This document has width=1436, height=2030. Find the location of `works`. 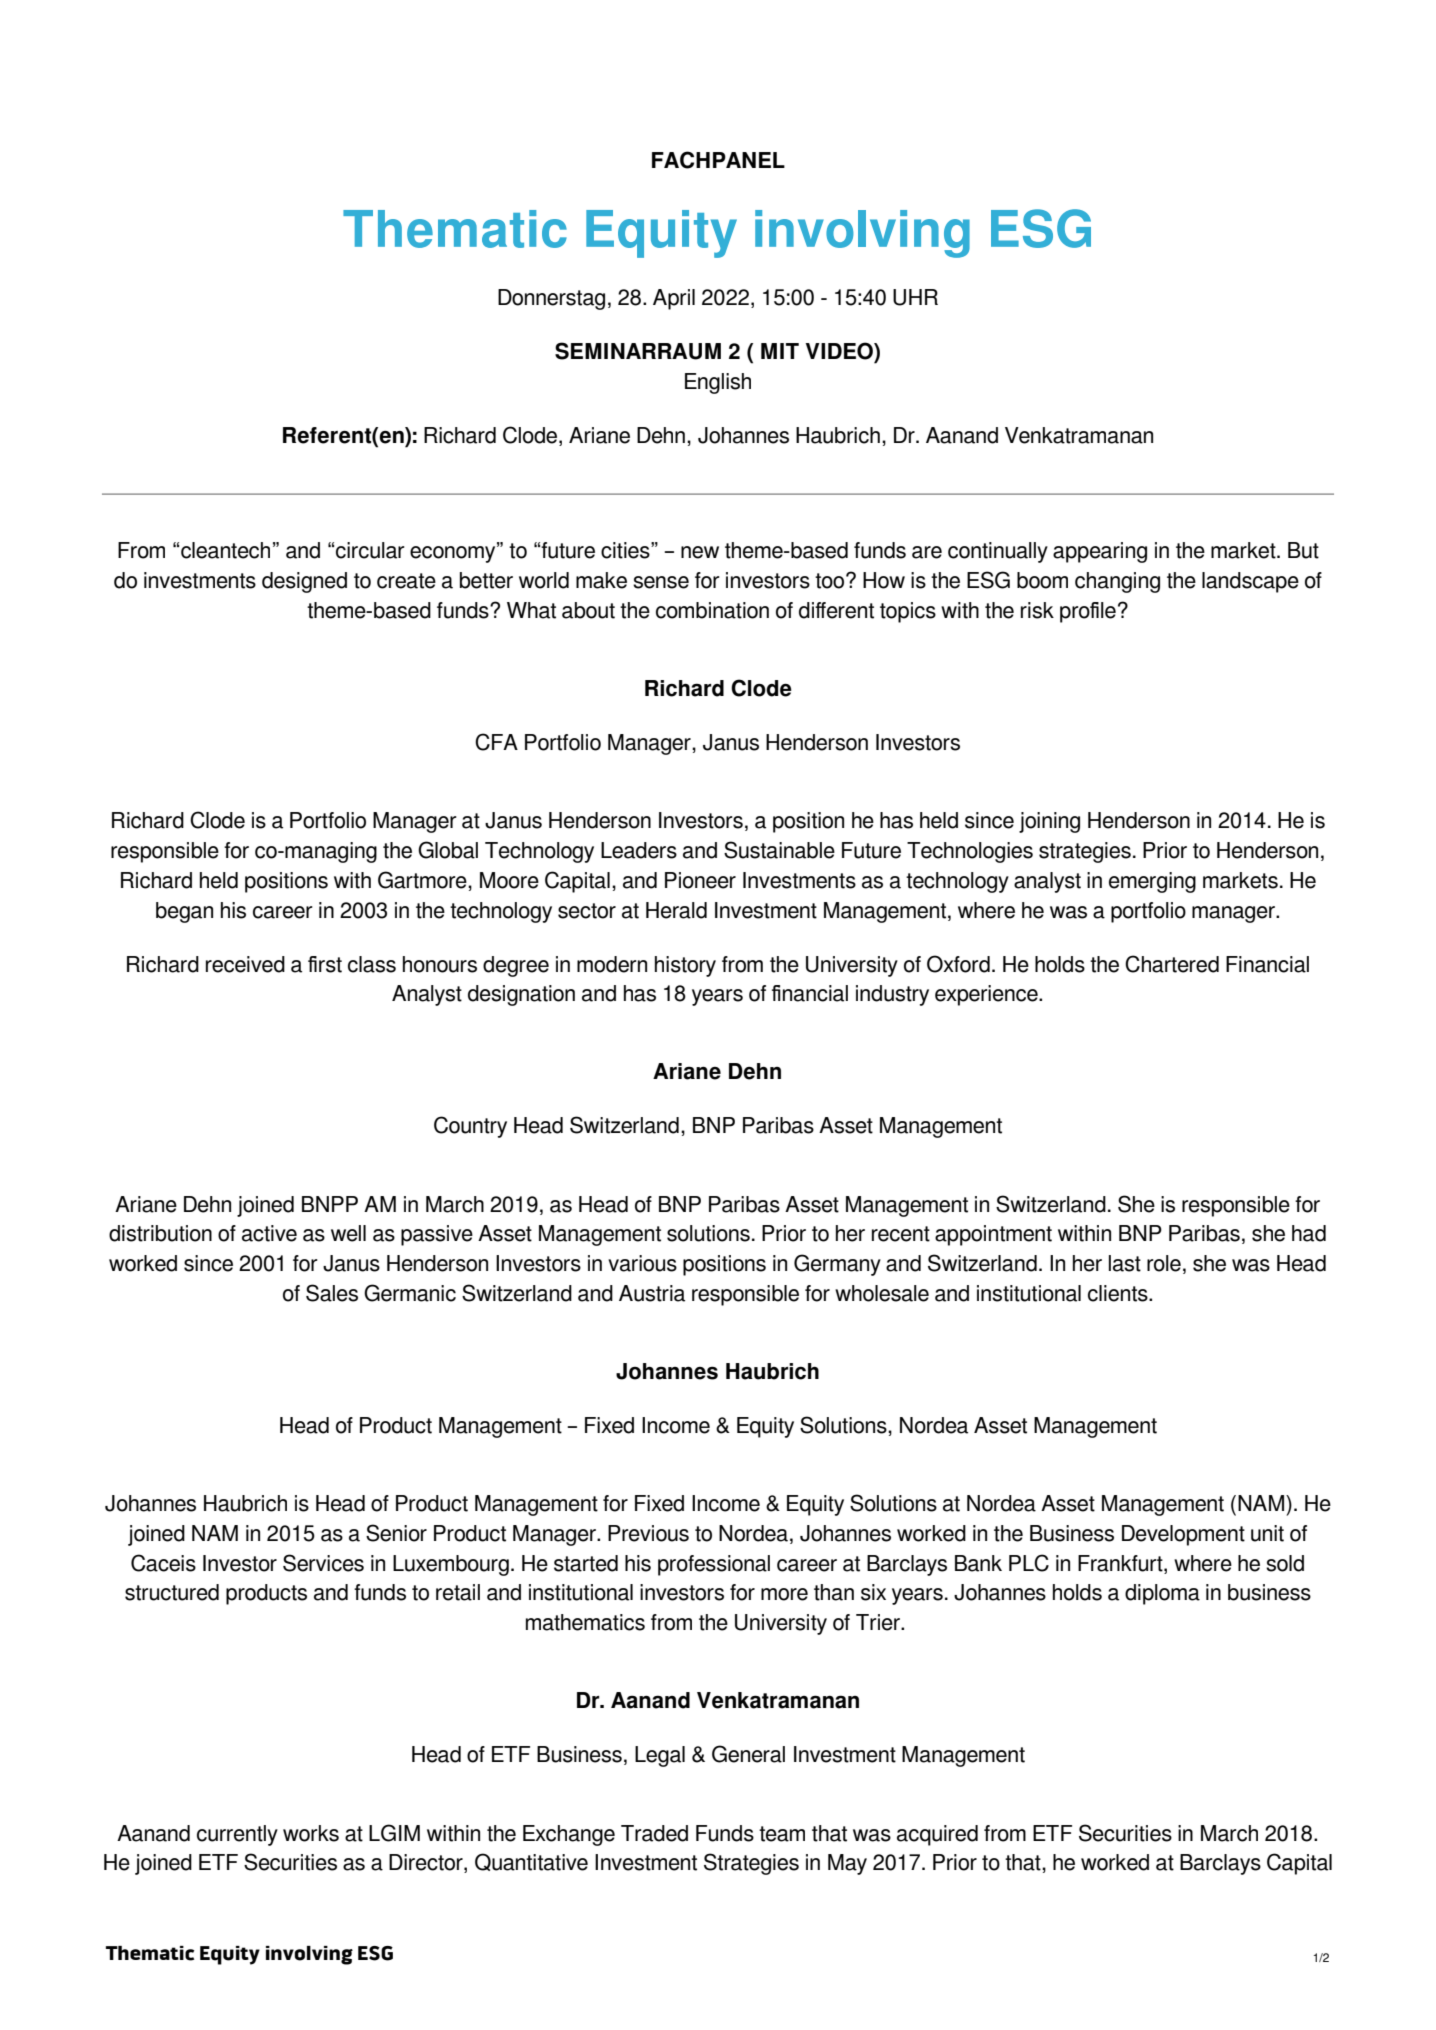

works is located at coordinates (311, 1833).
